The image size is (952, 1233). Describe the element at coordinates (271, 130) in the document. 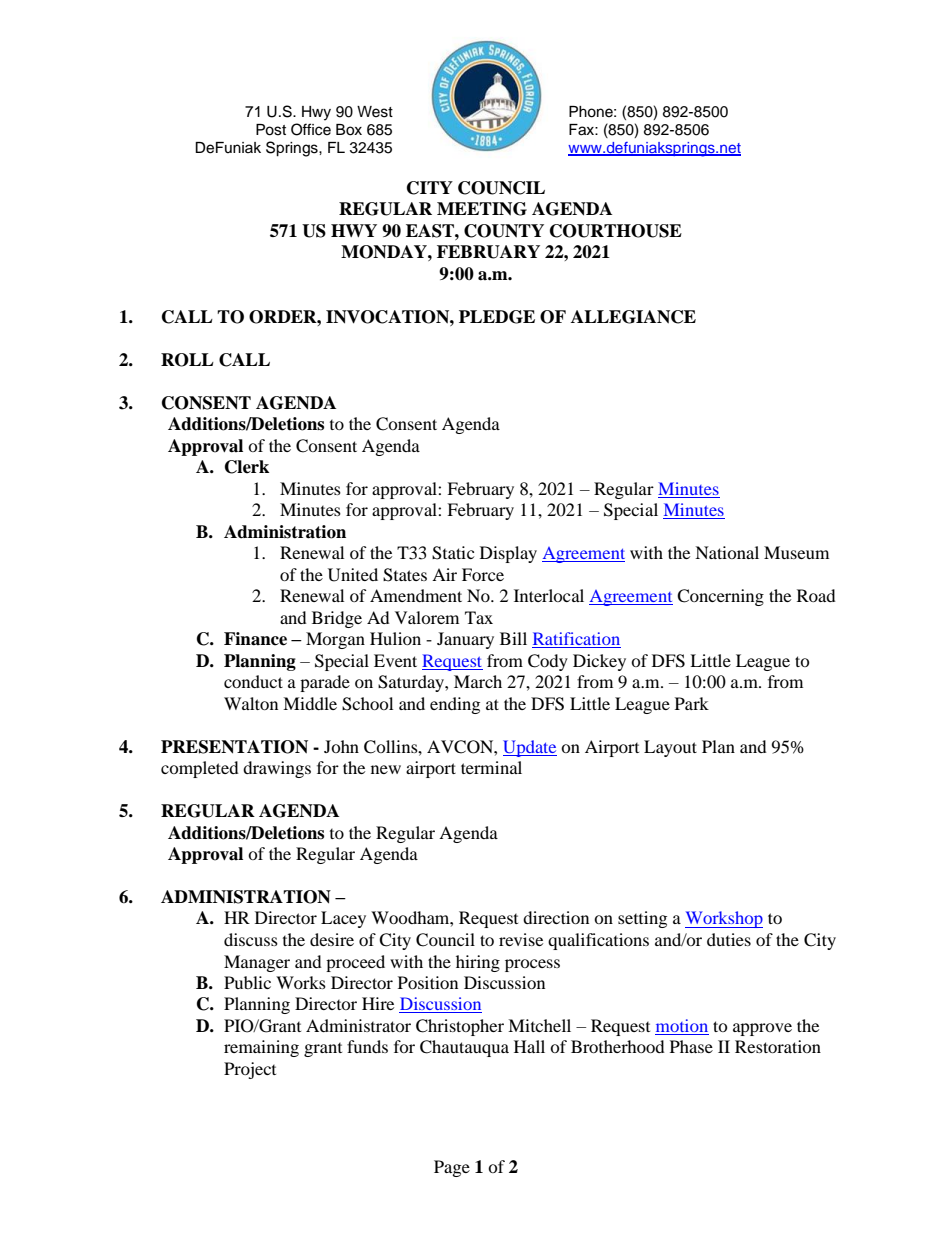

I see `Post` at that location.
